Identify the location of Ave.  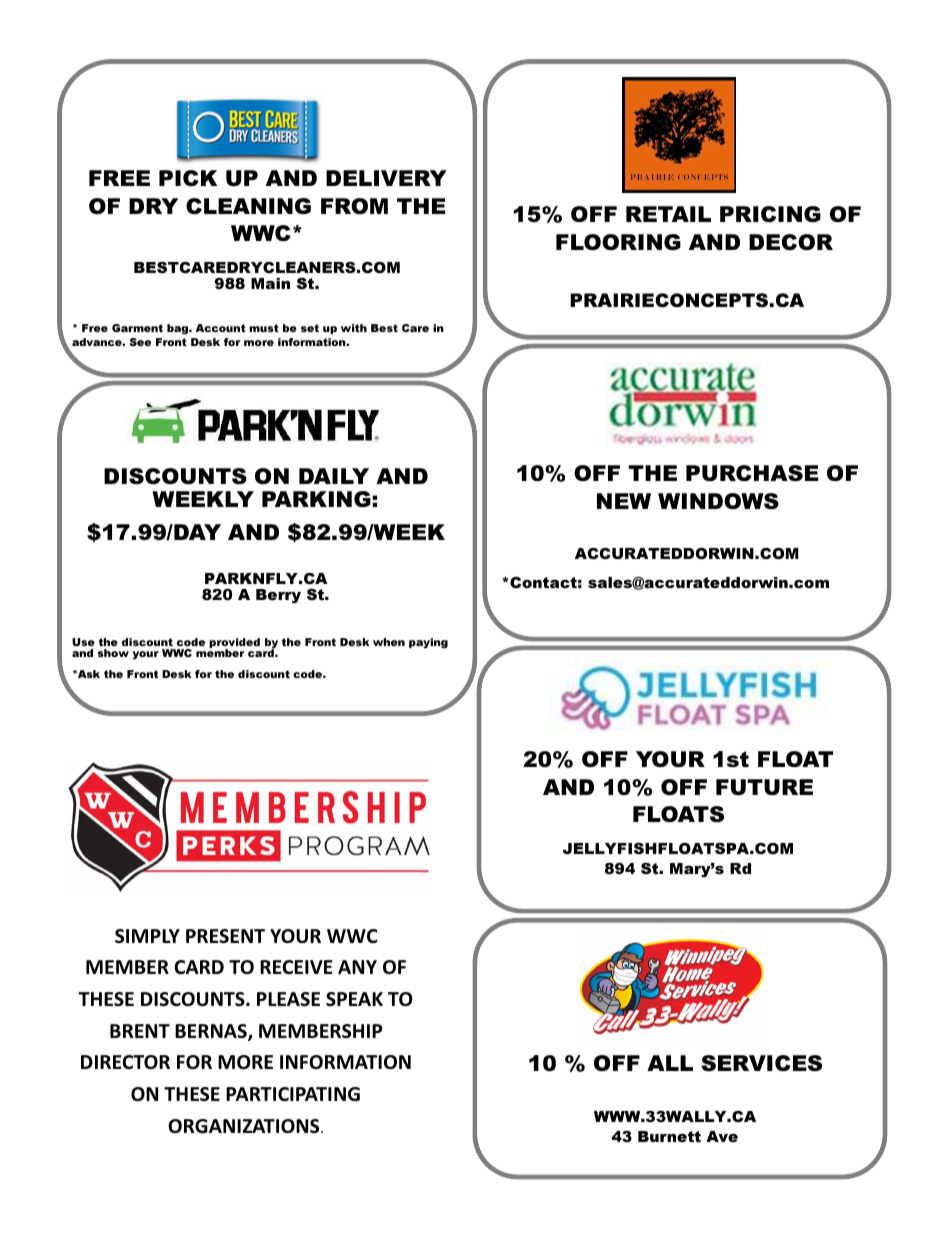
(722, 1136).
